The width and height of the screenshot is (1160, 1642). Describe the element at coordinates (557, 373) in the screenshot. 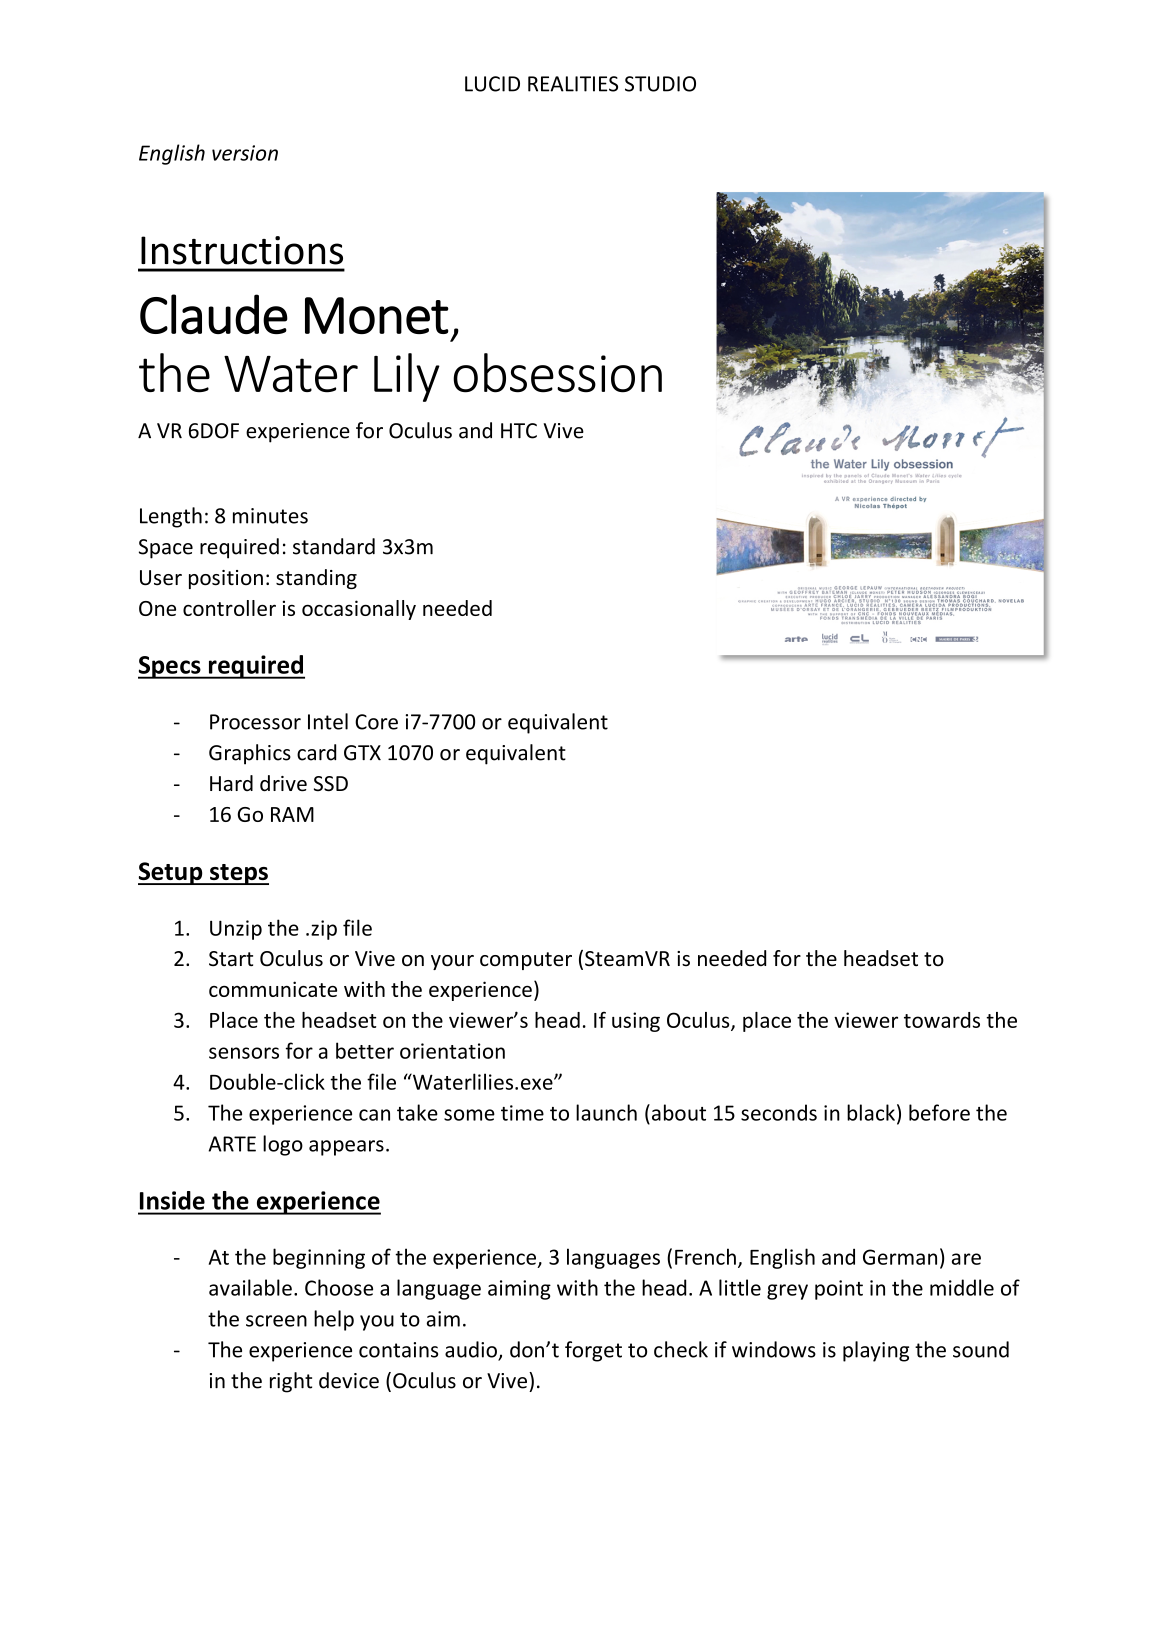

I see `obsession` at that location.
